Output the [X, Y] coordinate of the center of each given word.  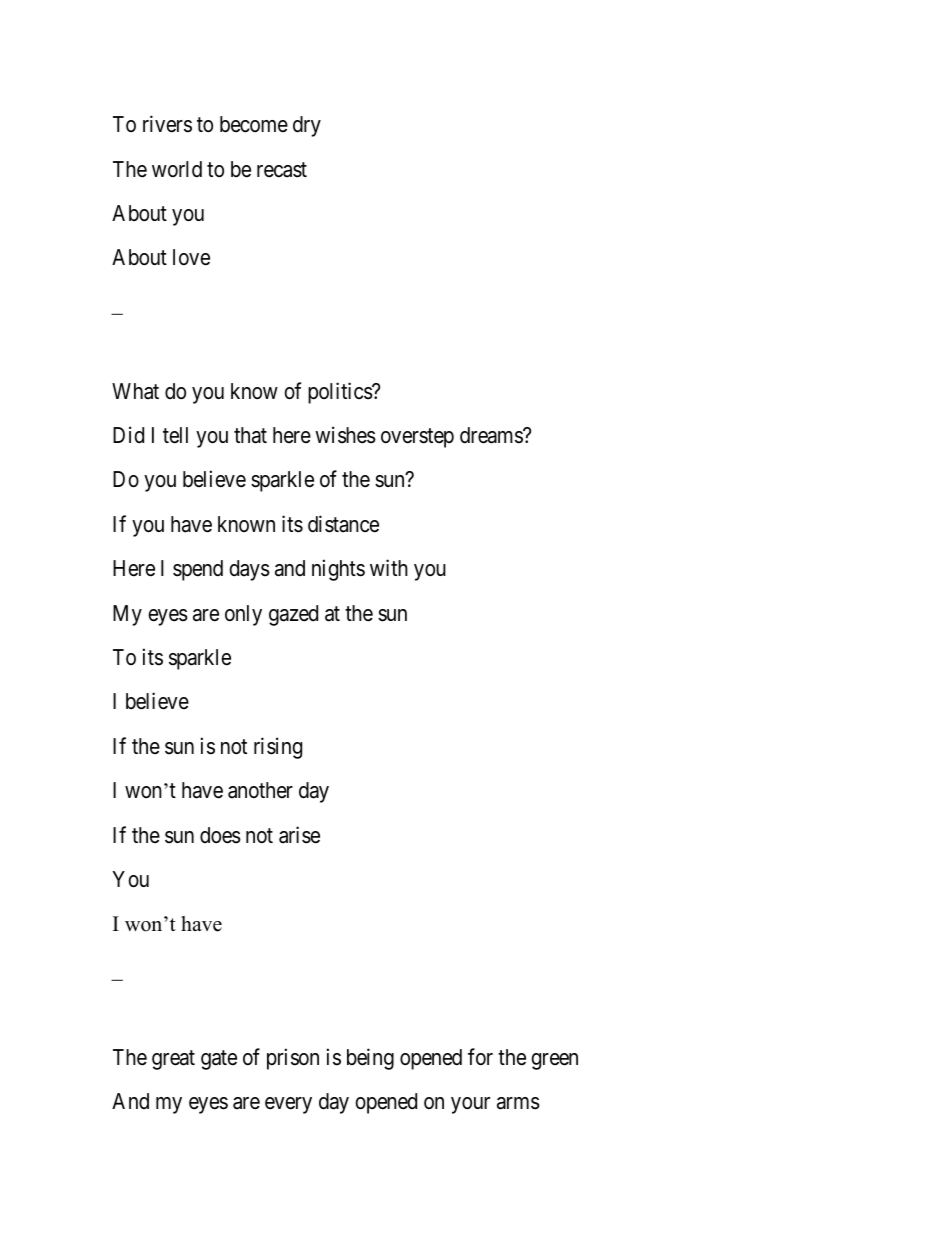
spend [198, 570]
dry [307, 126]
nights [338, 570]
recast [282, 170]
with [389, 567]
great [173, 1060]
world [177, 169]
